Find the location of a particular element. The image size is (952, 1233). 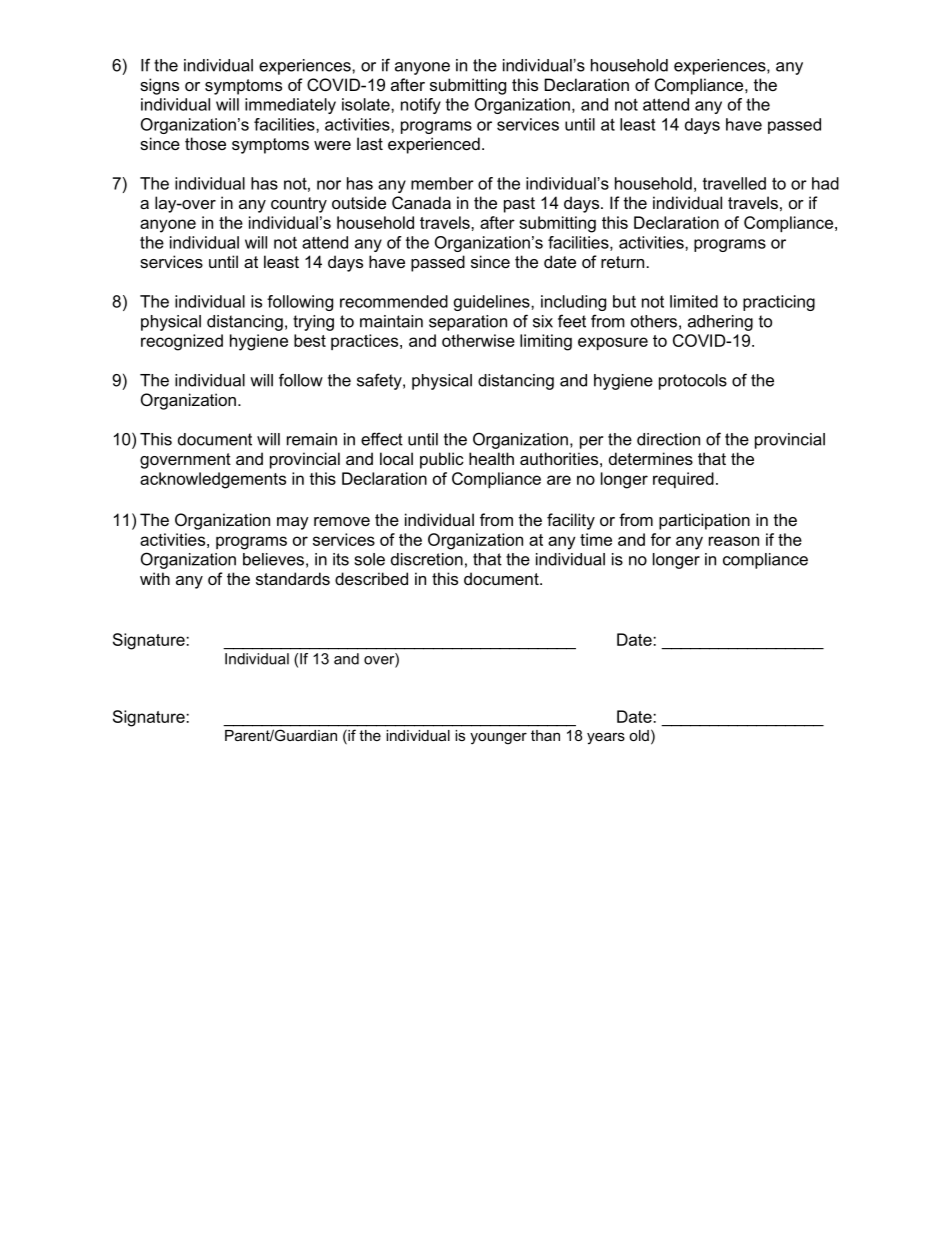

participation is located at coordinates (704, 521).
